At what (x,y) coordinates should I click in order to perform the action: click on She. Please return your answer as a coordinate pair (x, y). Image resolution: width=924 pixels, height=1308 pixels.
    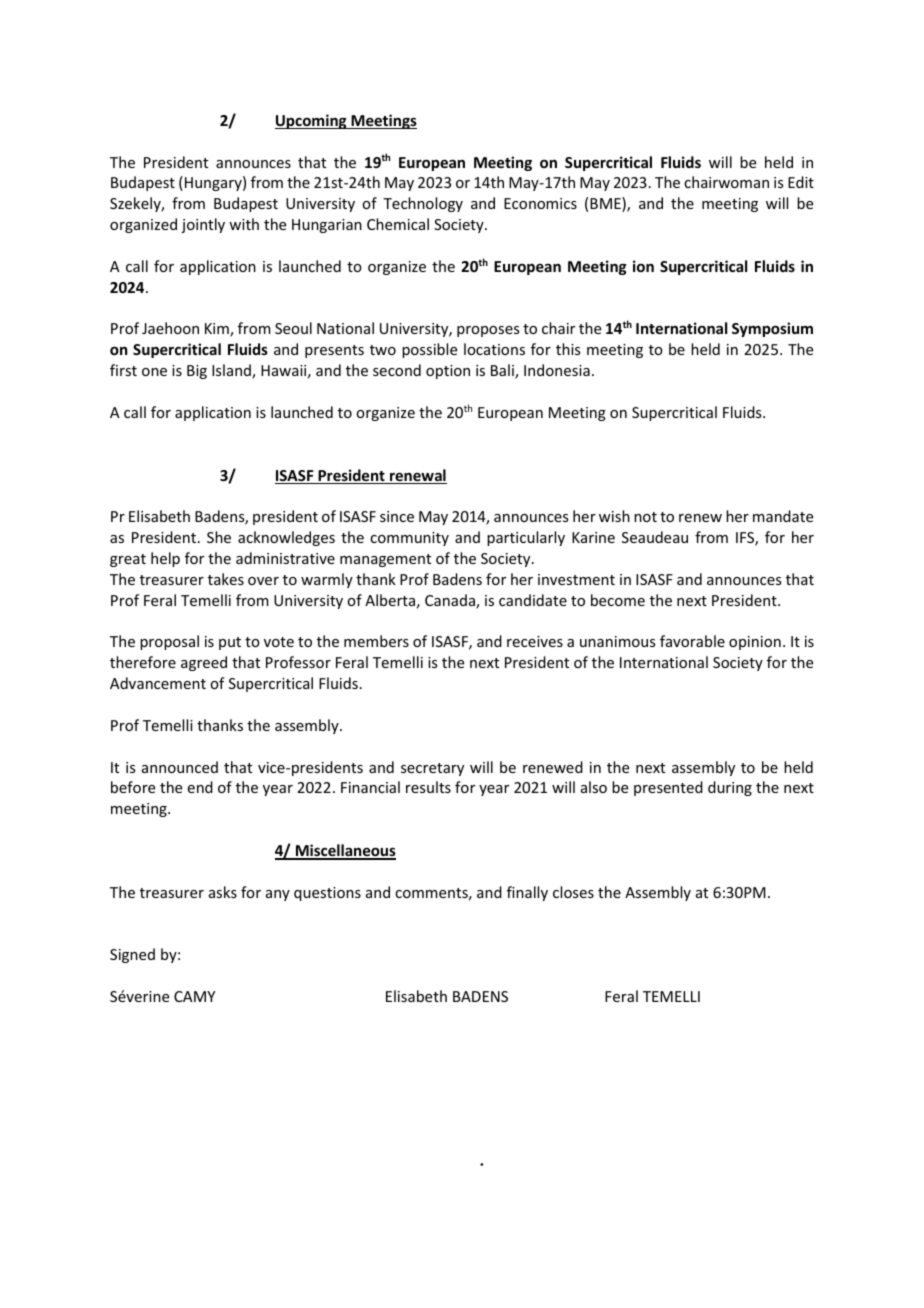
    Looking at the image, I should click on (219, 537).
